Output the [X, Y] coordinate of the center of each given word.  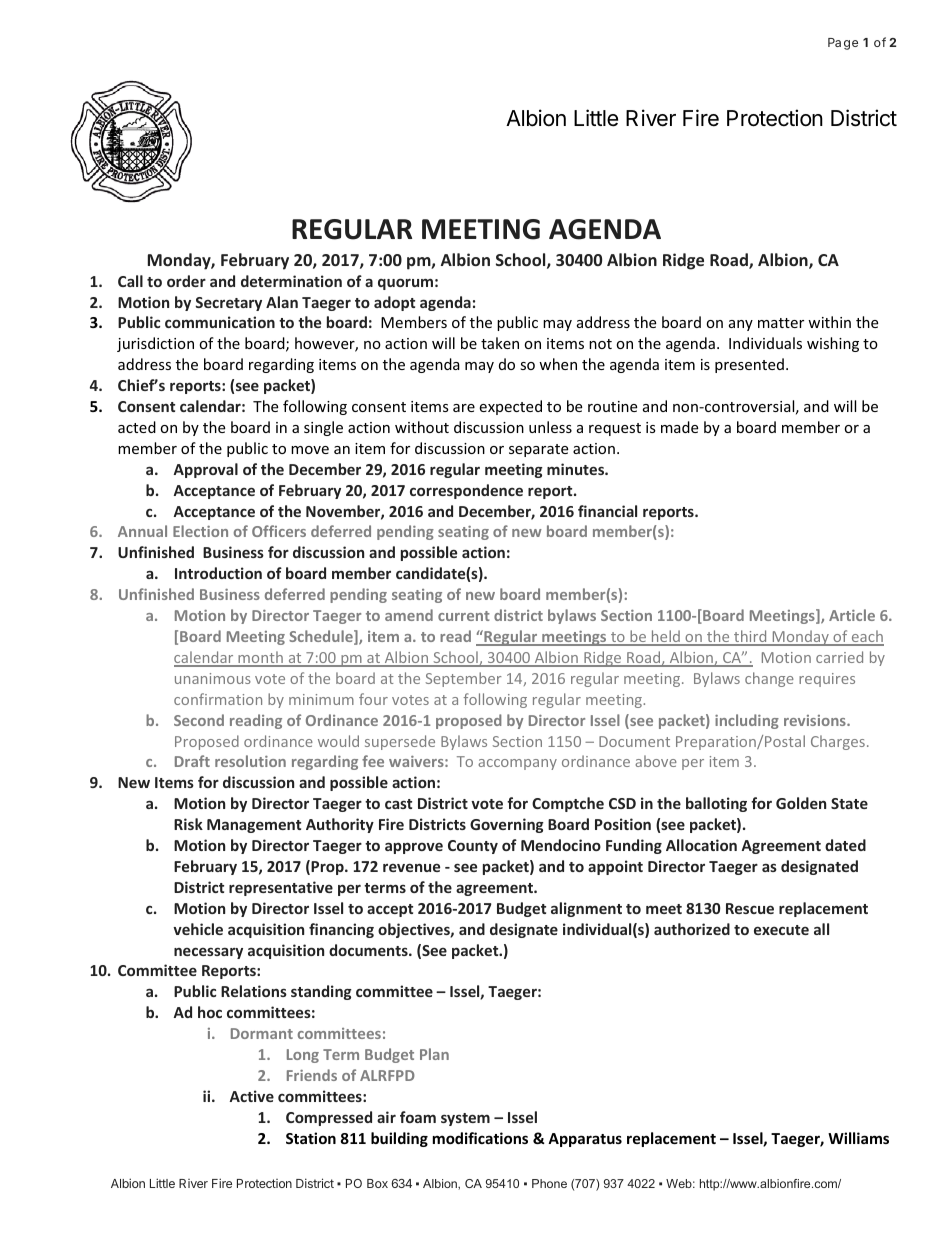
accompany [517, 764]
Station [311, 1138]
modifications [480, 1138]
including [747, 721]
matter [781, 323]
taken [500, 343]
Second [199, 720]
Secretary [228, 304]
